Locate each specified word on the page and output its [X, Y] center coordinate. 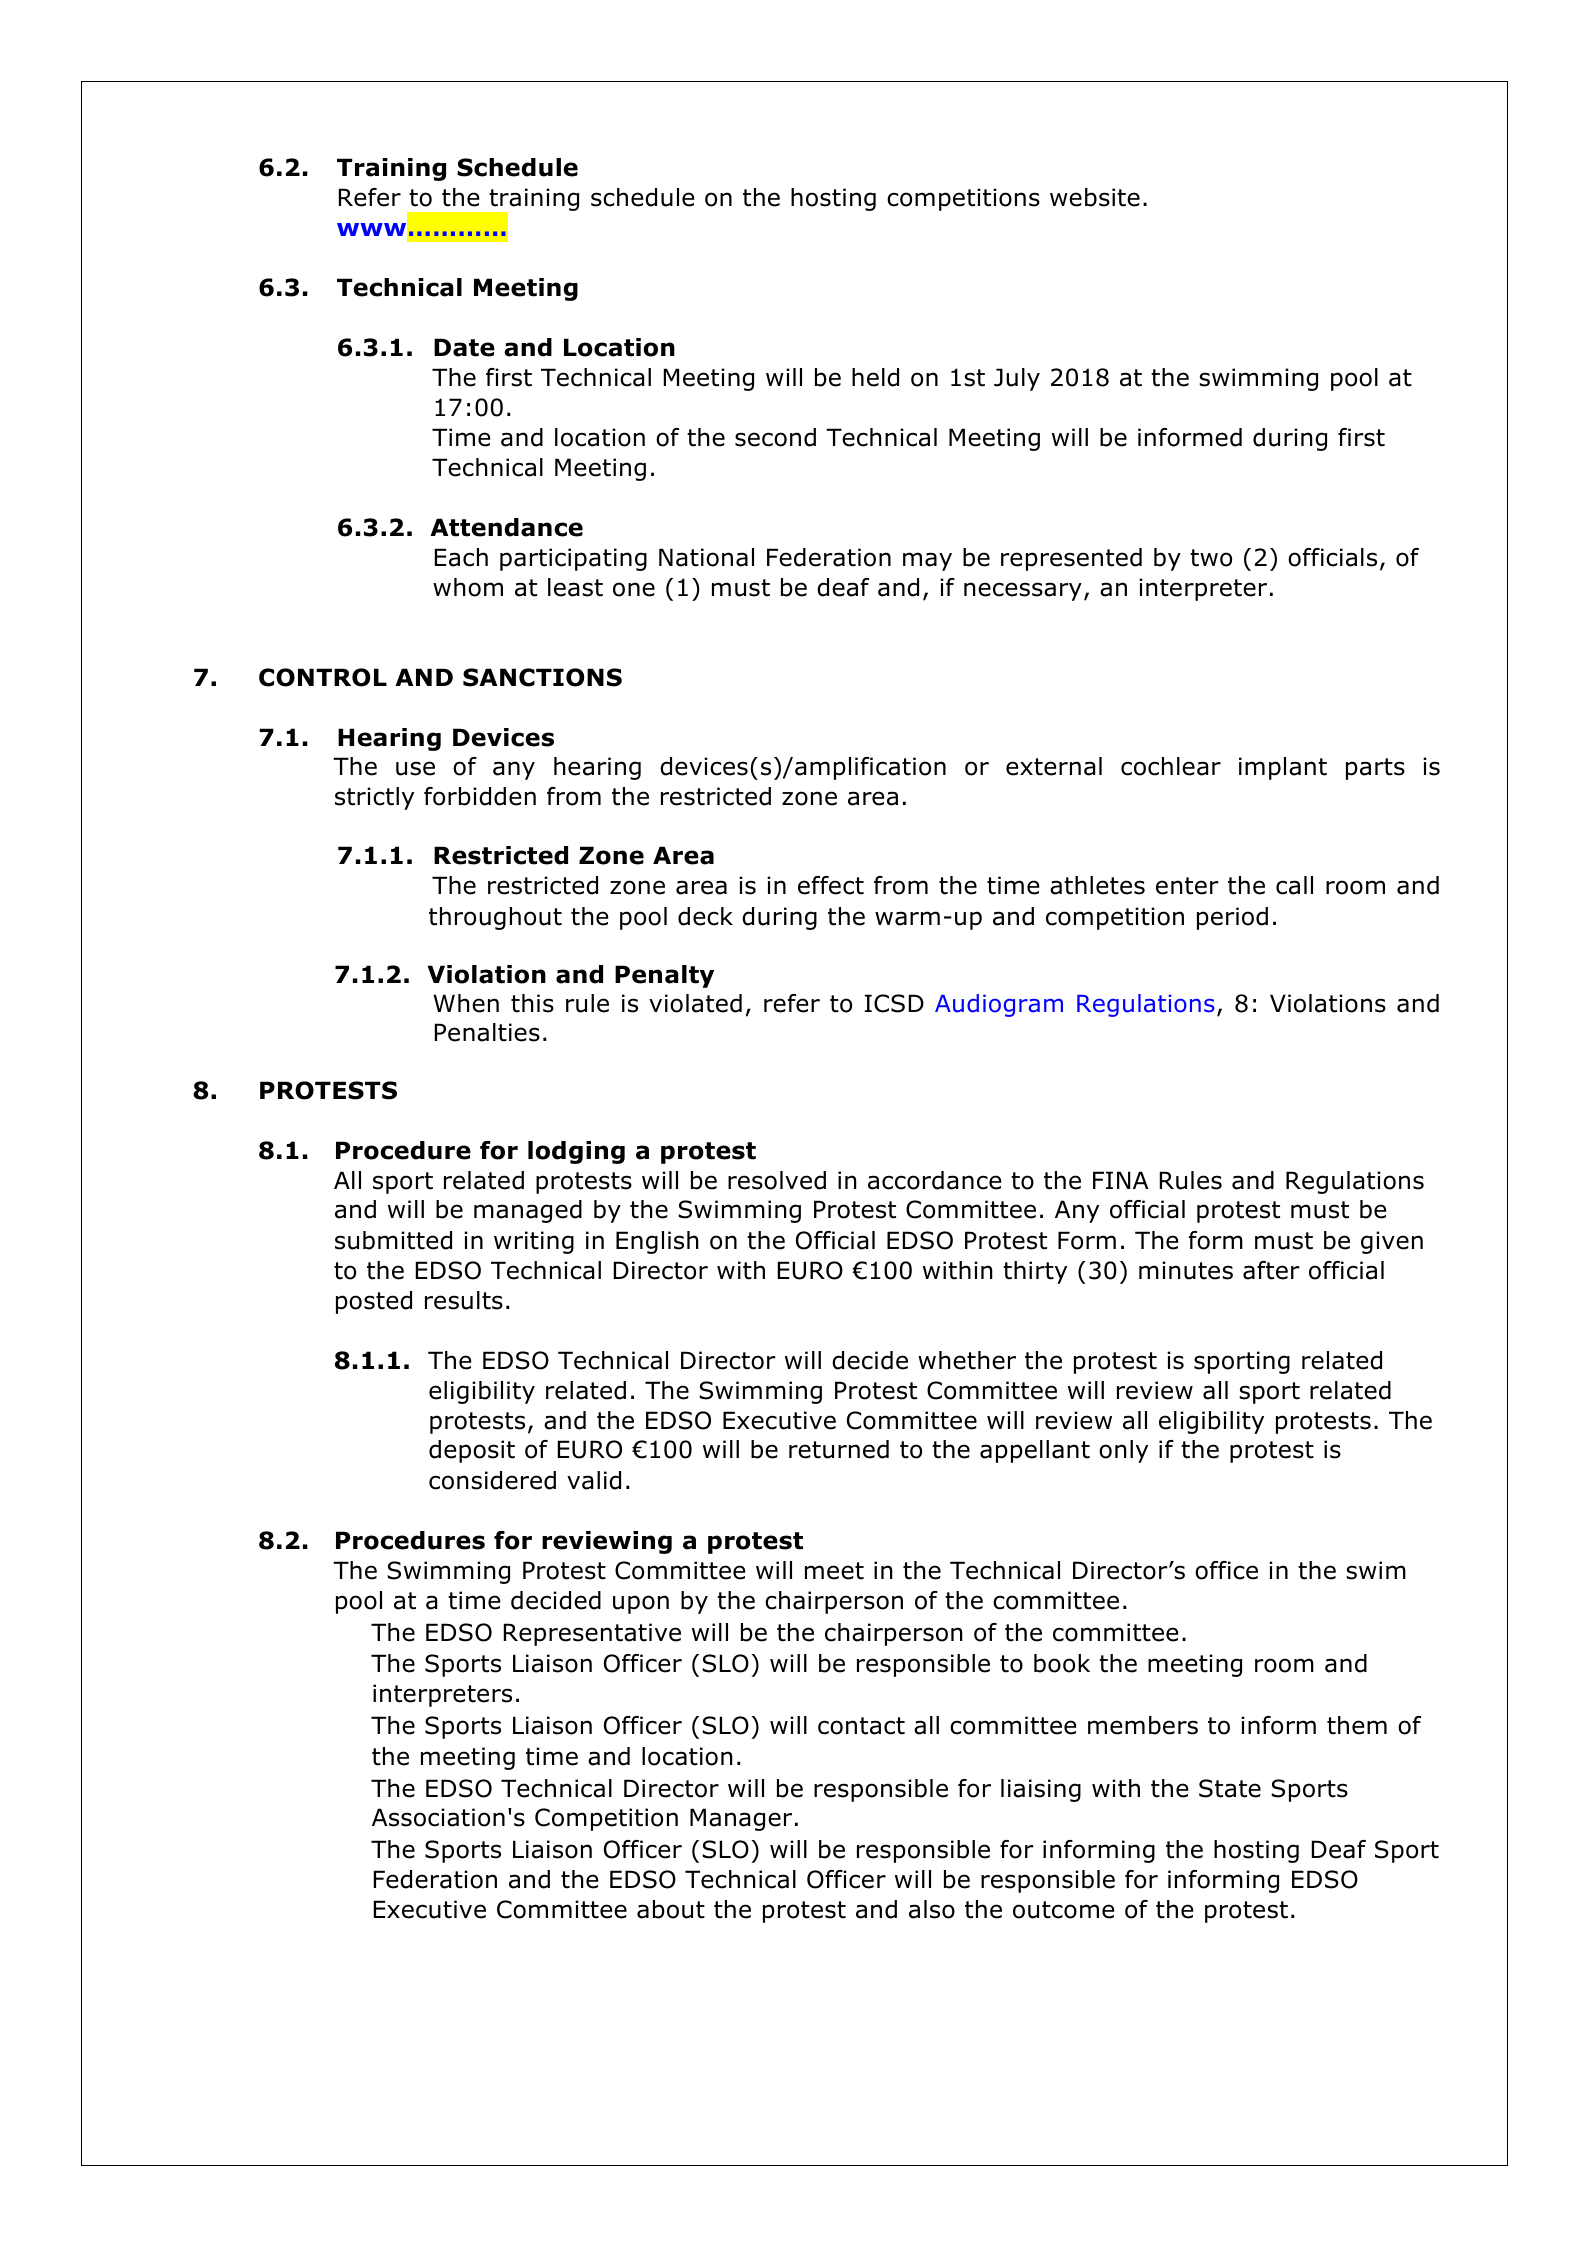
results [464, 1300]
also [932, 1909]
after [1271, 1270]
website [1095, 197]
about [671, 1909]
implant [1283, 768]
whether [967, 1360]
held [875, 377]
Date [464, 347]
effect [831, 885]
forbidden [480, 796]
